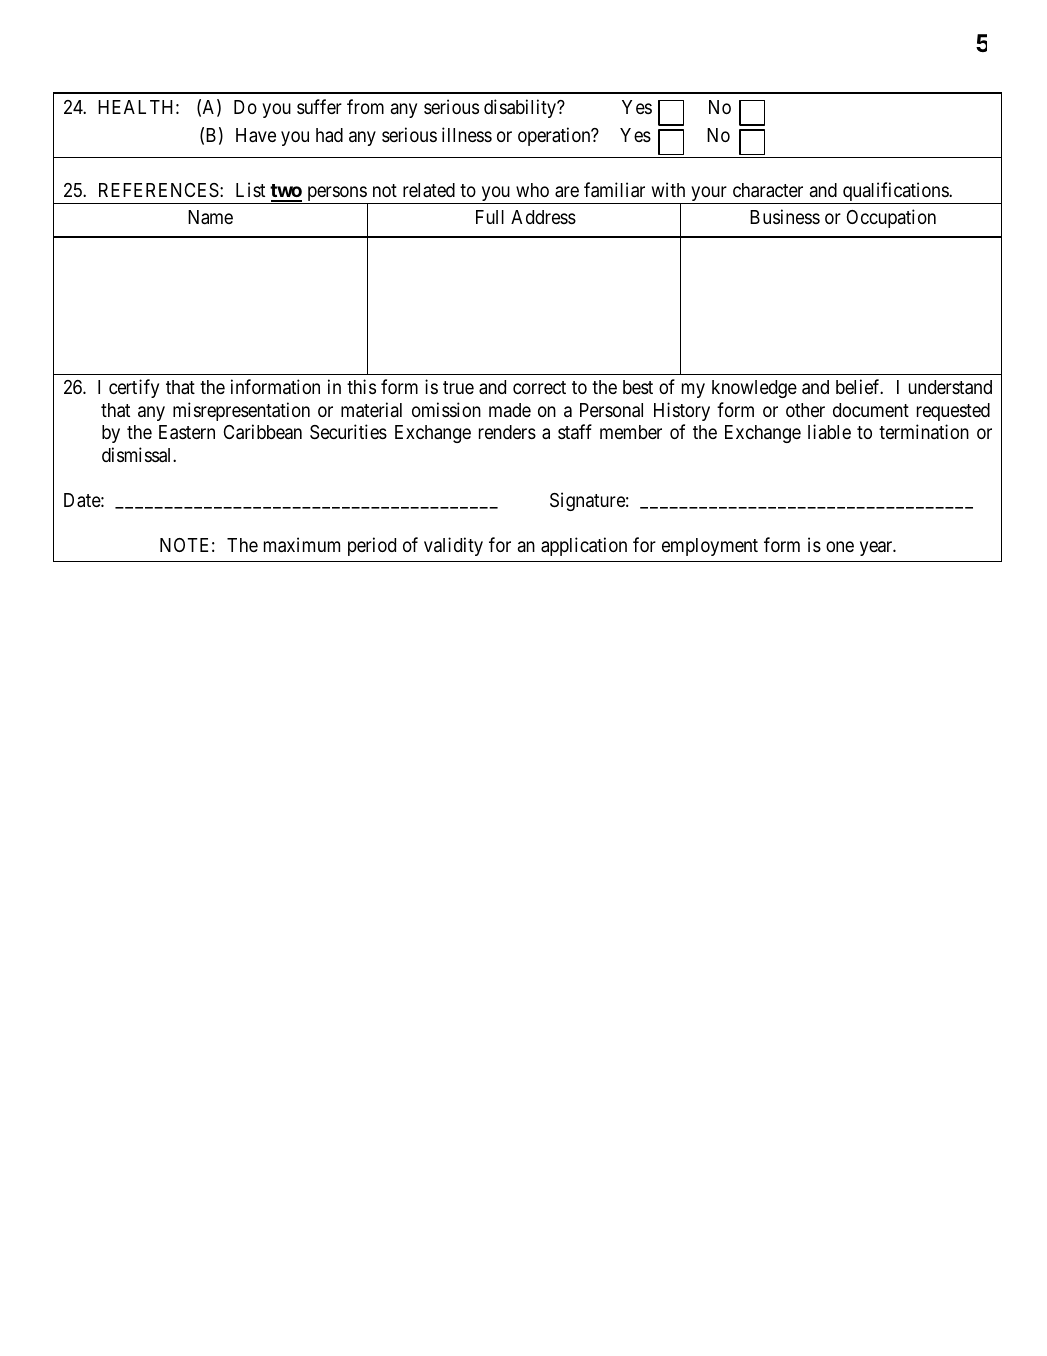 The image size is (1047, 1356). I want to click on Name, so click(210, 217).
